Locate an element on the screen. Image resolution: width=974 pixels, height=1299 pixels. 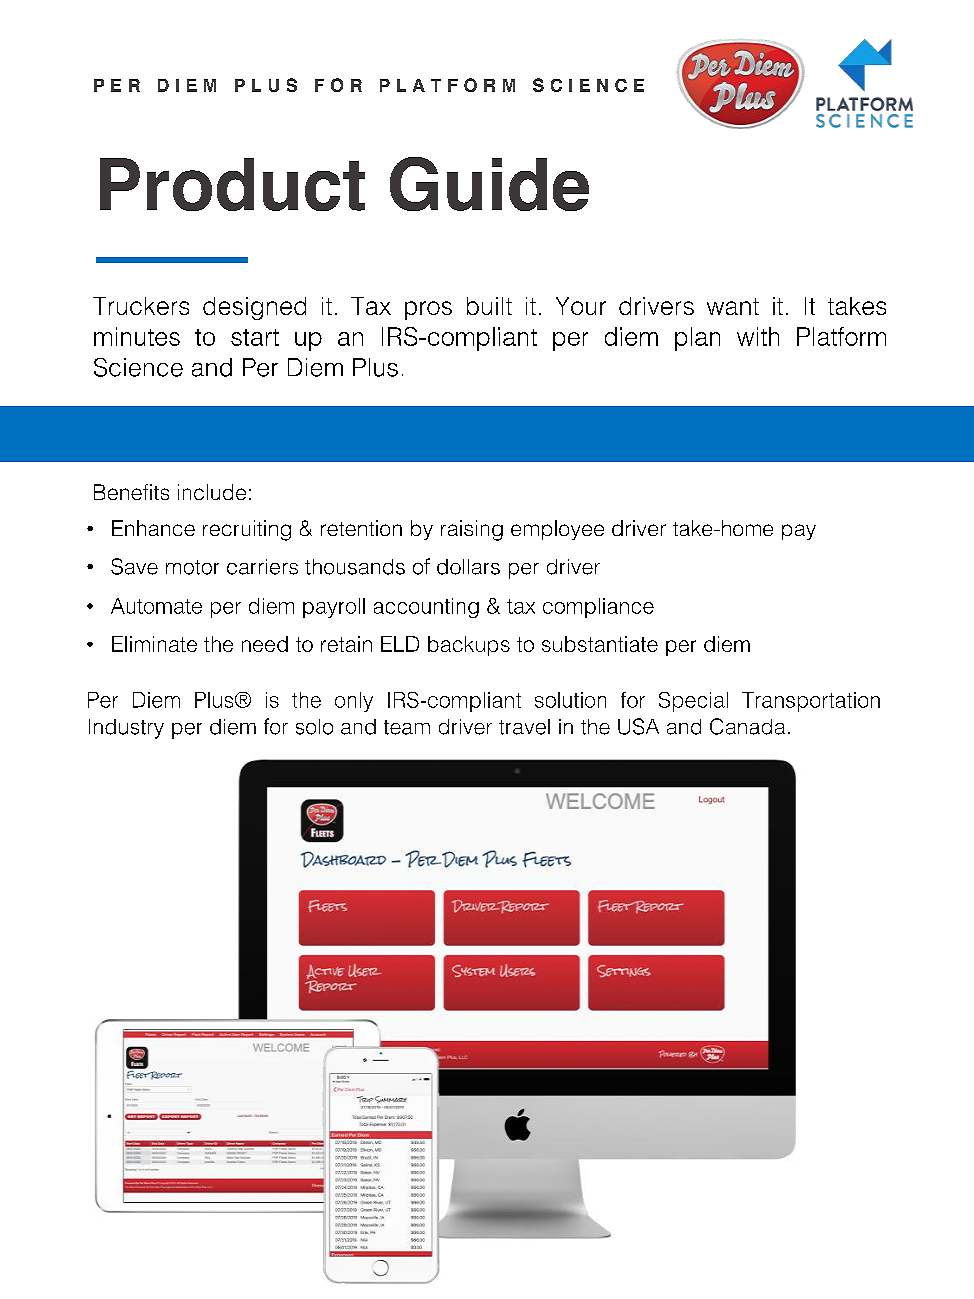
Automate is located at coordinates (156, 606).
